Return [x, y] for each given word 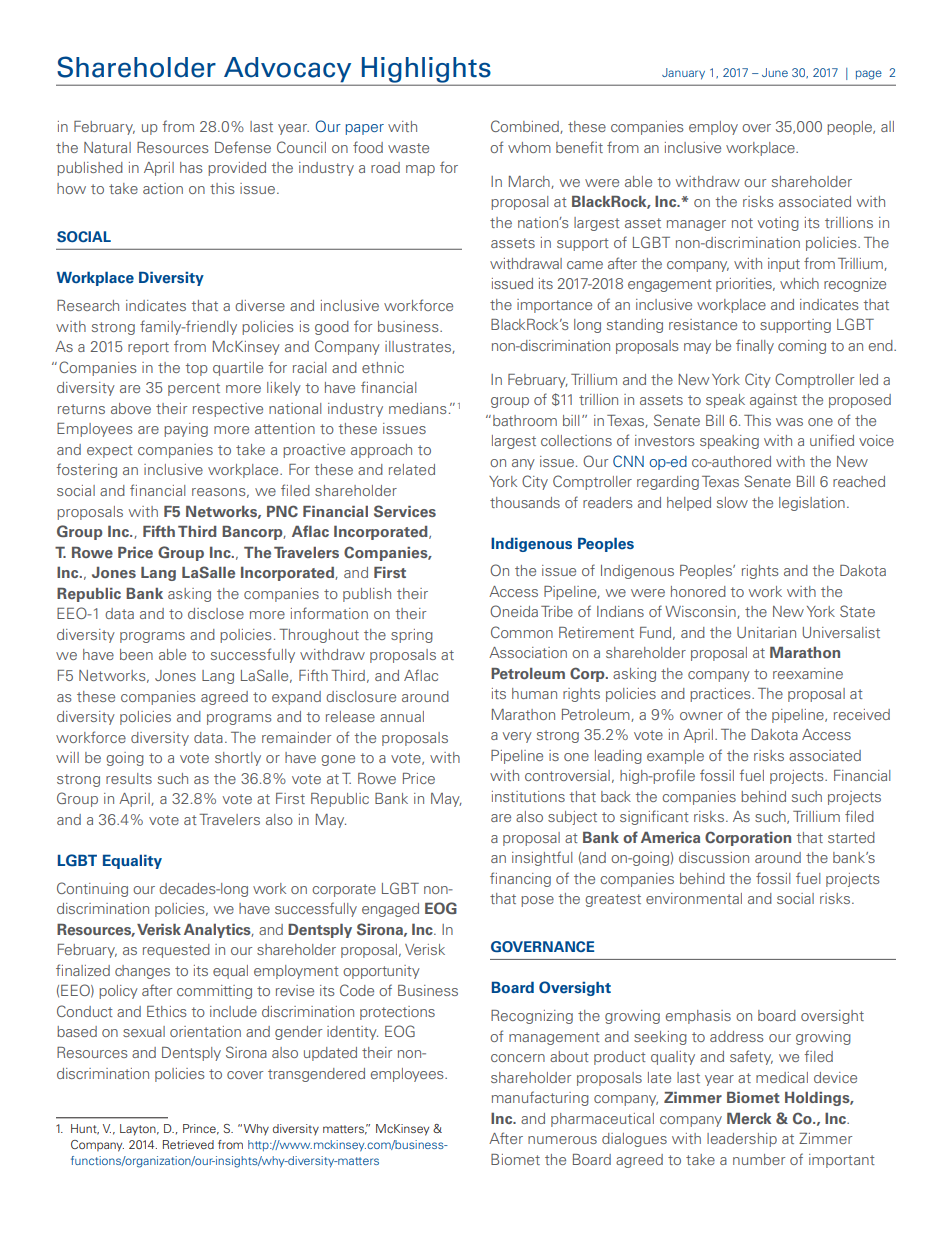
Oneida [514, 611]
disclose [216, 613]
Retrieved [188, 1144]
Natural [107, 147]
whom [529, 147]
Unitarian [766, 632]
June [775, 72]
